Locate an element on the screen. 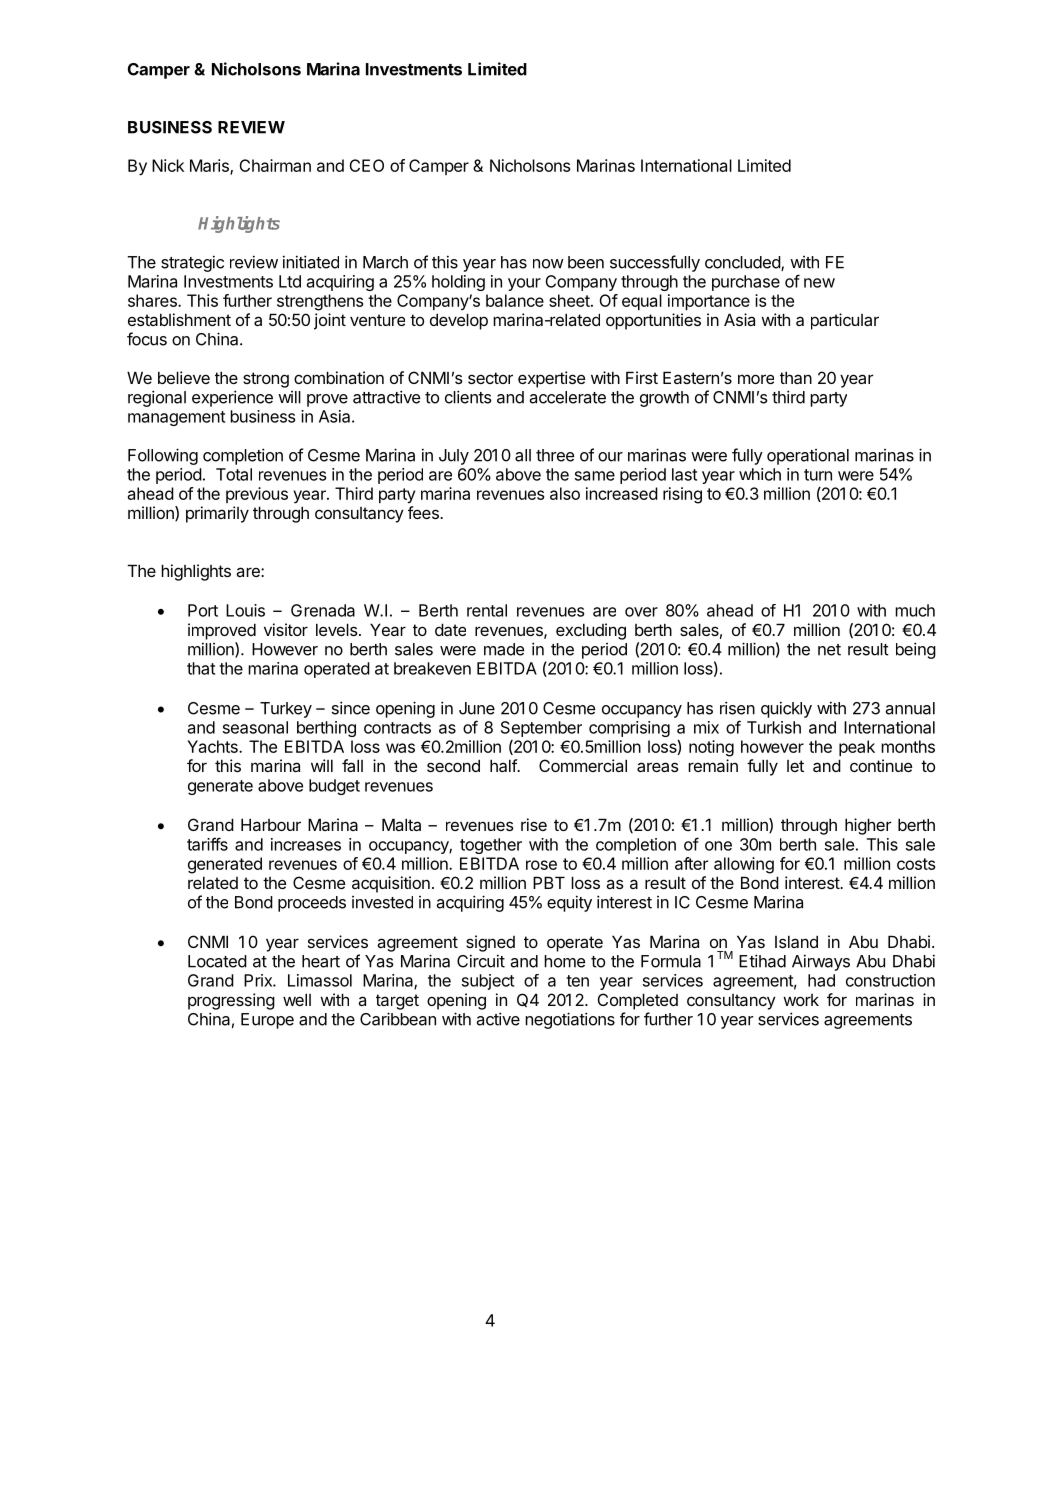  now is located at coordinates (548, 264).
